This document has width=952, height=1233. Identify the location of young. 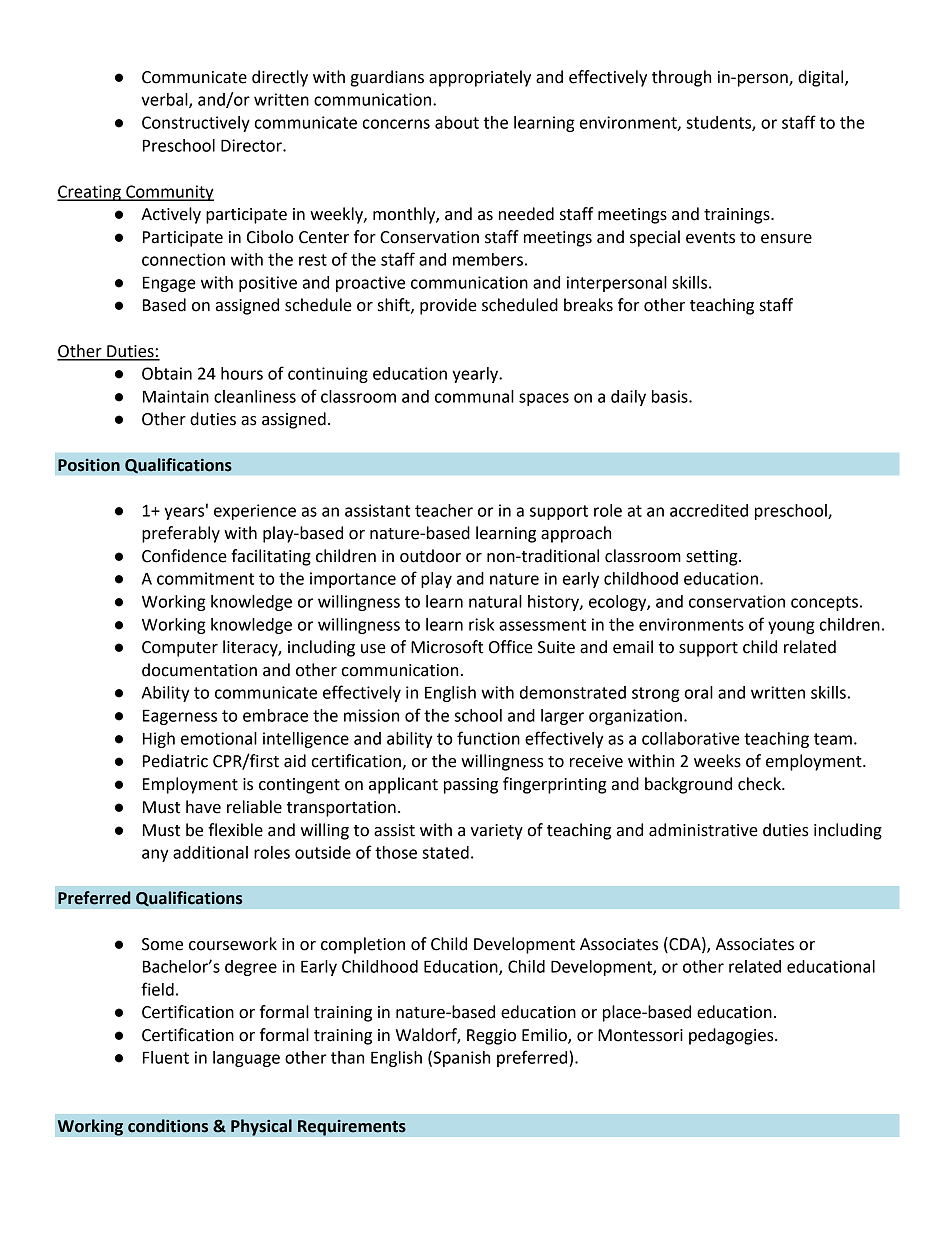
(791, 627).
